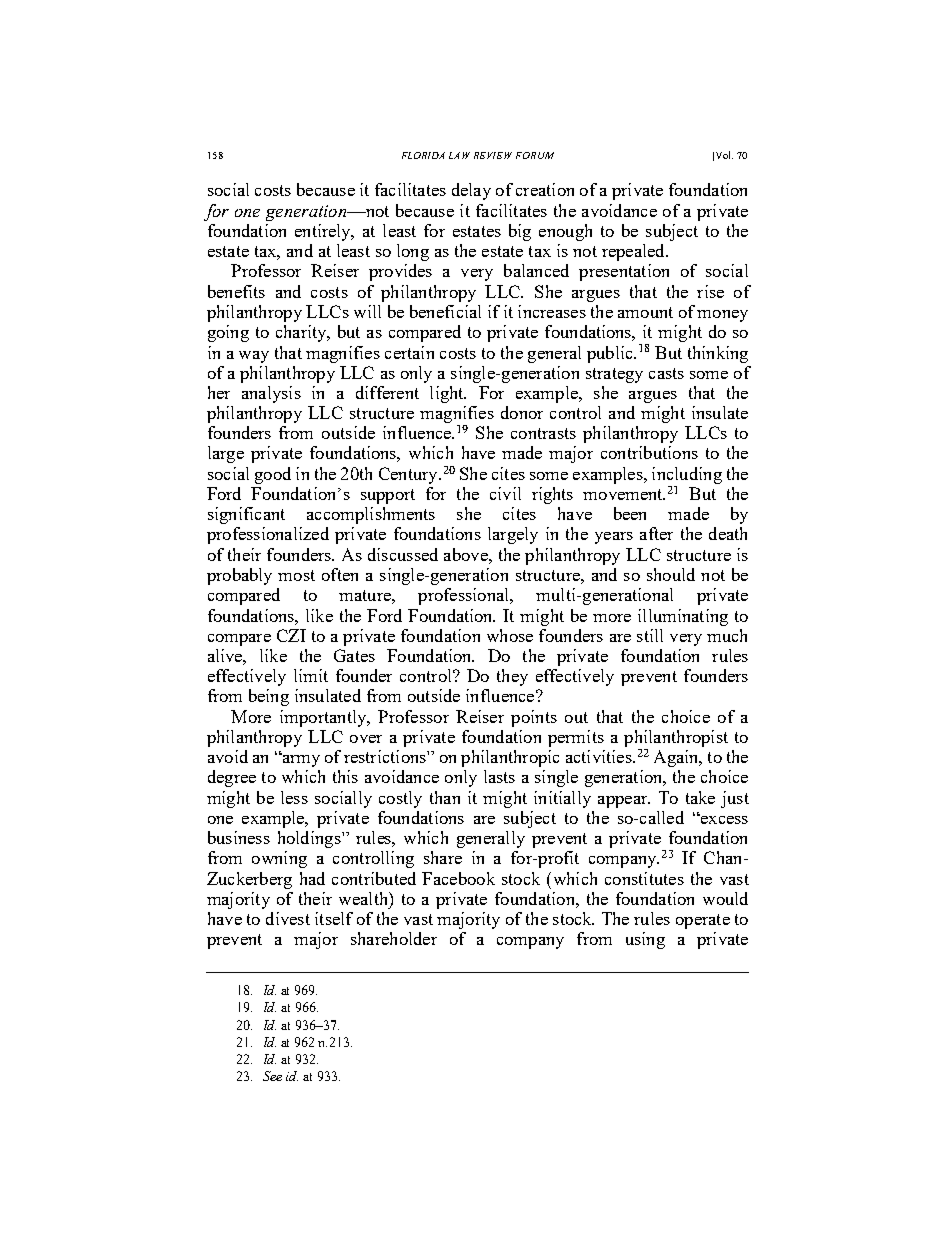 This screenshot has height=1233, width=952. Describe the element at coordinates (505, 493) in the screenshot. I see `civil` at that location.
